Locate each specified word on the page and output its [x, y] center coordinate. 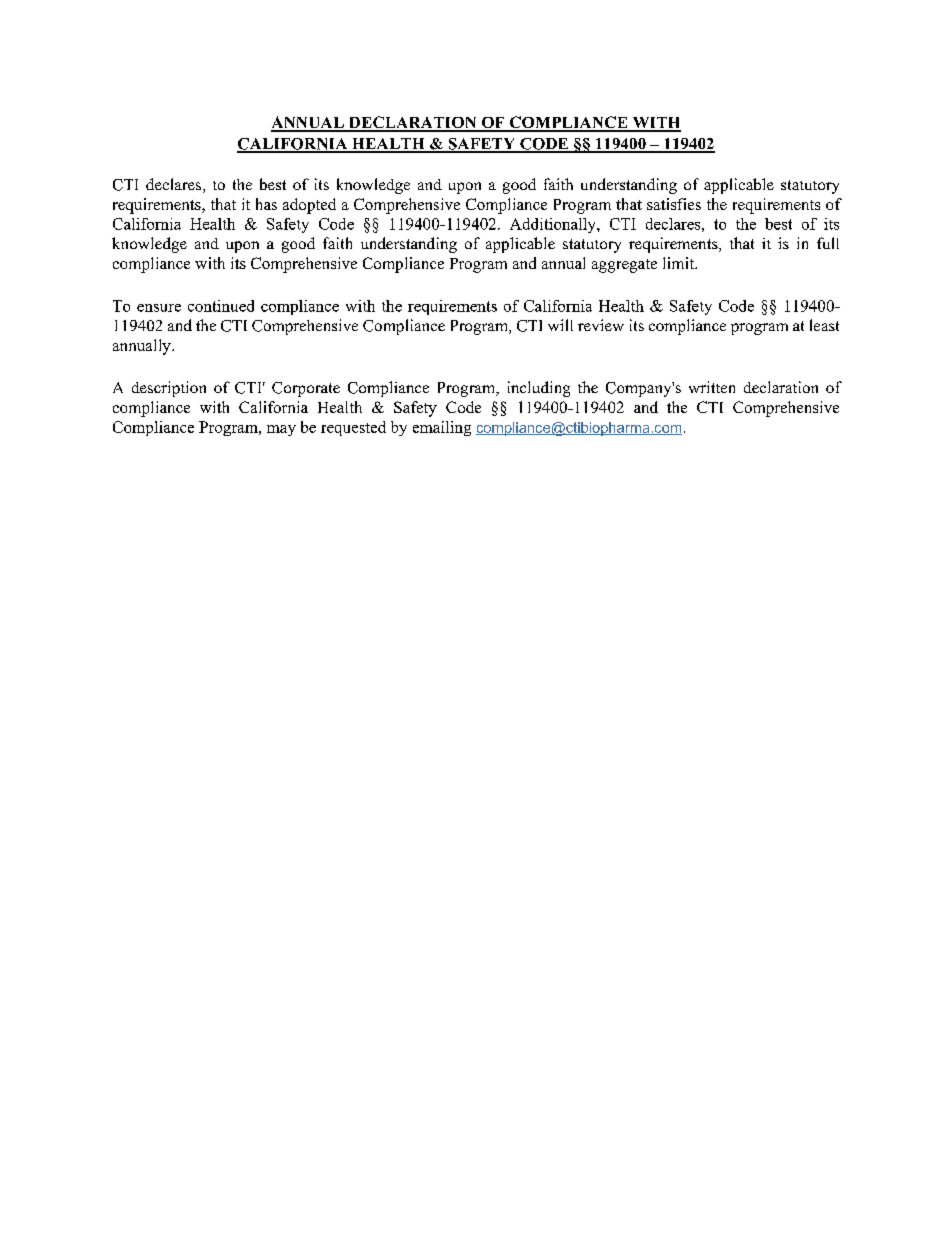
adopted [309, 206]
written [712, 387]
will [560, 325]
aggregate [624, 266]
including [539, 389]
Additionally [554, 225]
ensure [159, 308]
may [281, 430]
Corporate [306, 389]
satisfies [674, 204]
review [601, 325]
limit [679, 263]
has [266, 204]
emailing [442, 428]
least [824, 325]
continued [221, 306]
